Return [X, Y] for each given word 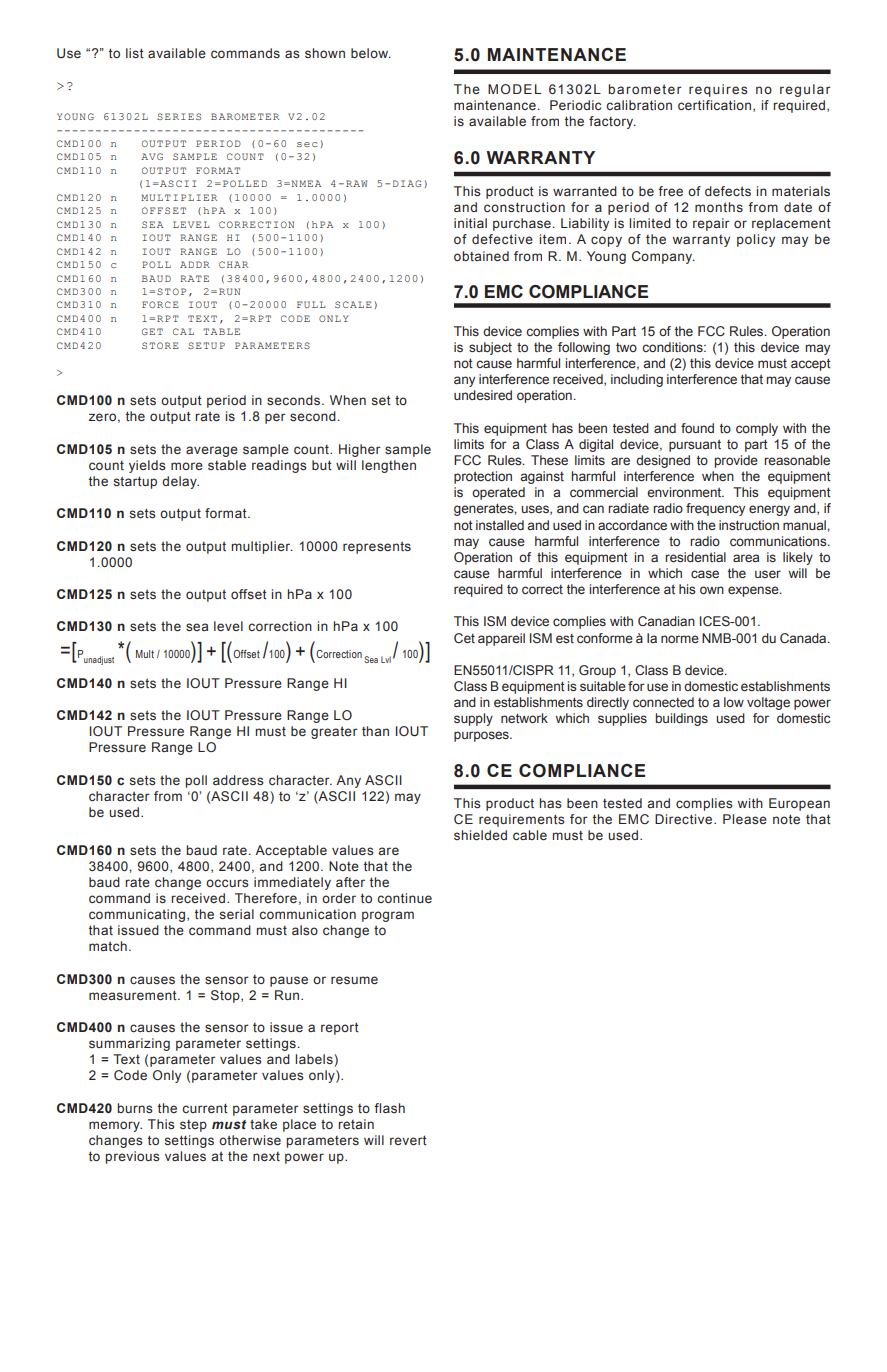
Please [745, 819]
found [697, 428]
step [193, 1126]
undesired [483, 395]
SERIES [179, 116]
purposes [482, 736]
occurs [227, 883]
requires [718, 90]
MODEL [514, 89]
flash [389, 1108]
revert [408, 1140]
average [212, 451]
